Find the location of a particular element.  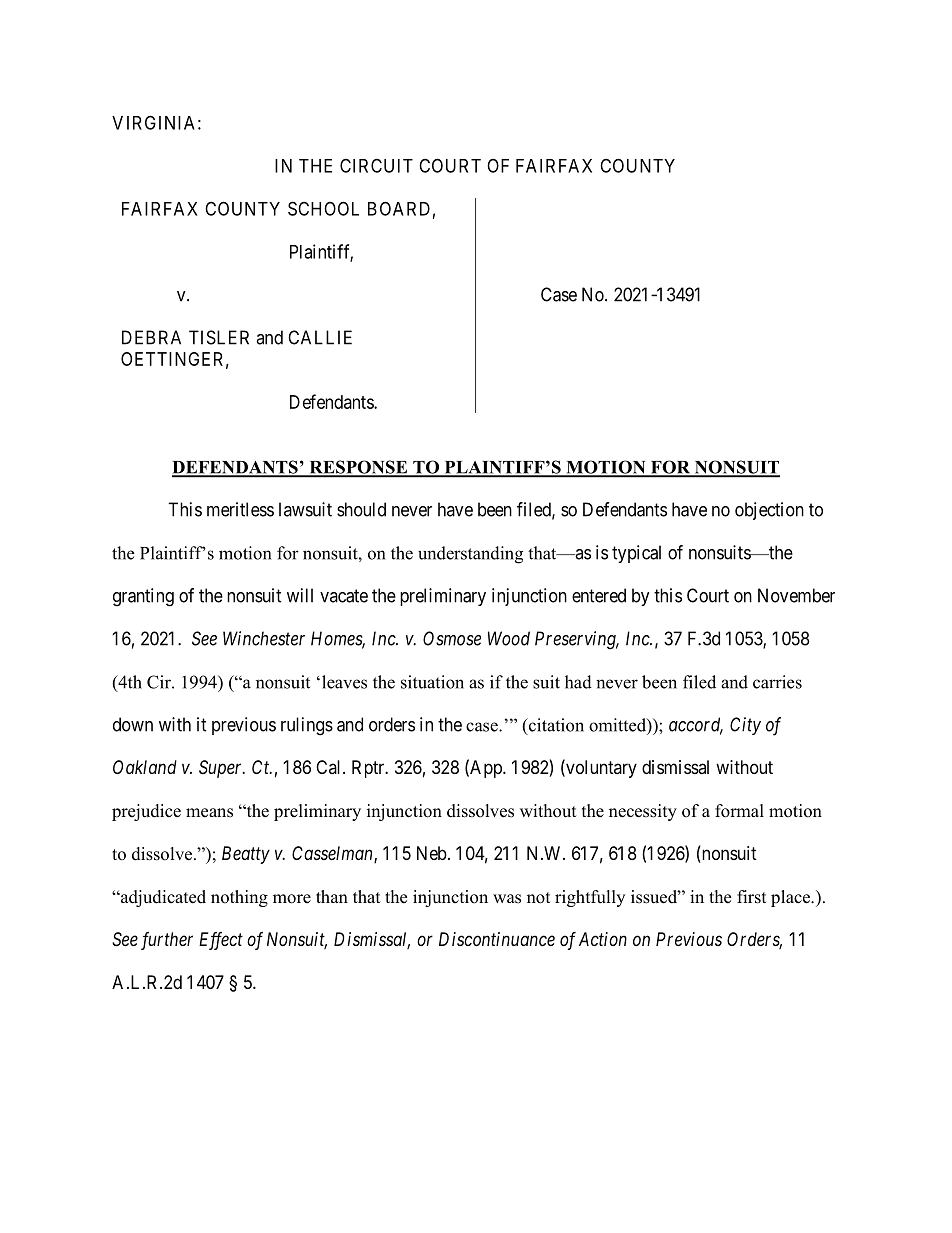

typical is located at coordinates (636, 554).
